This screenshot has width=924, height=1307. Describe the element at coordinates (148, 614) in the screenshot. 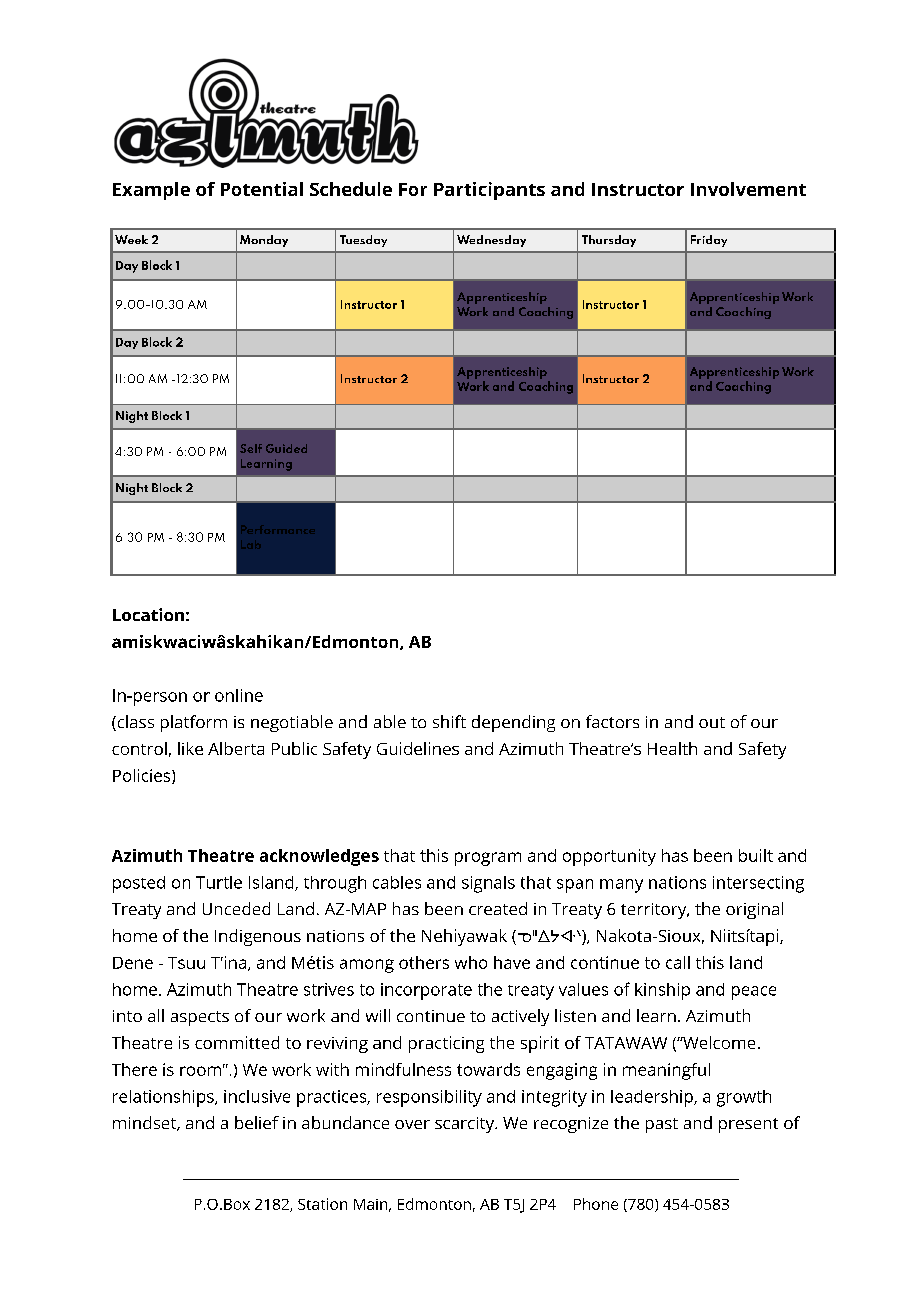

I see `Location` at that location.
